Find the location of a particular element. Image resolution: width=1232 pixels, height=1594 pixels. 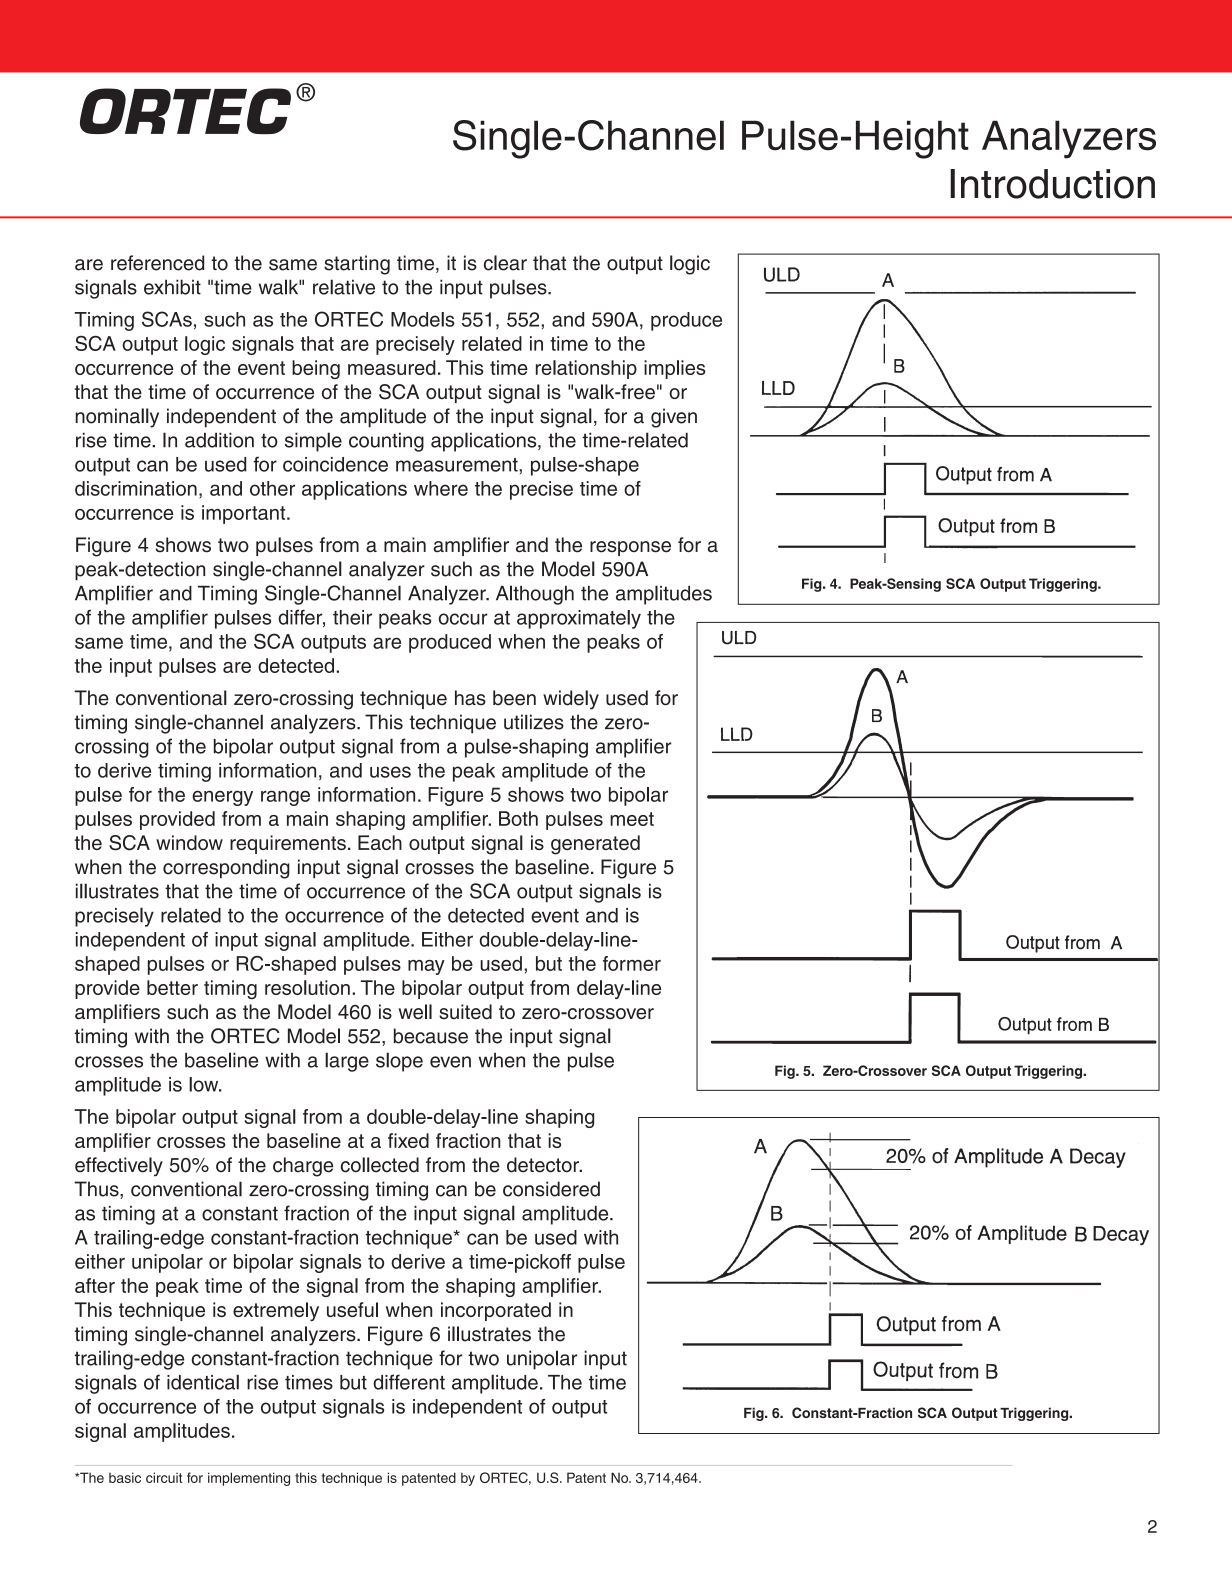

referenced is located at coordinates (157, 263).
